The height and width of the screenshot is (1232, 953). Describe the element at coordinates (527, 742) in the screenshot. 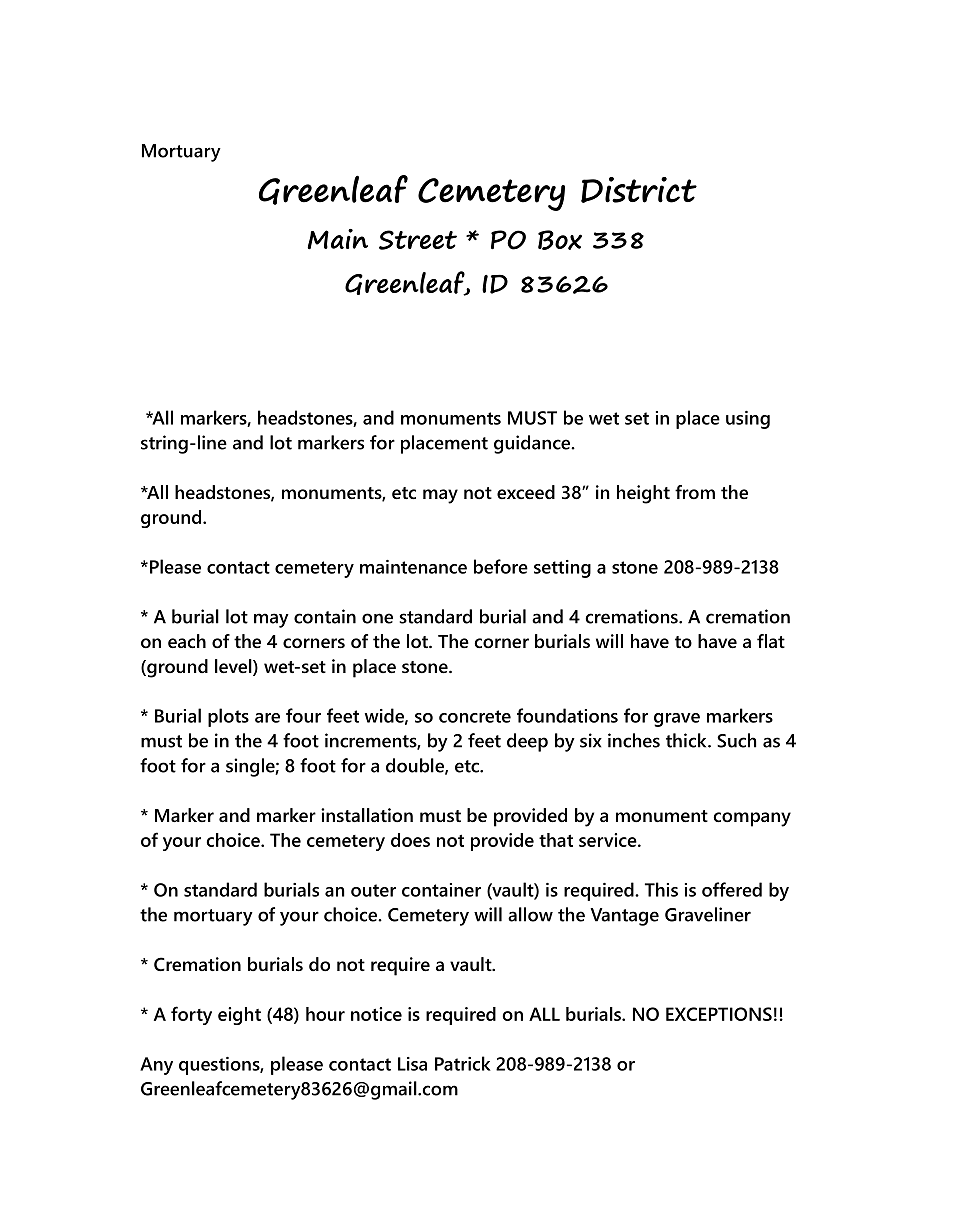

I see `deep` at that location.
